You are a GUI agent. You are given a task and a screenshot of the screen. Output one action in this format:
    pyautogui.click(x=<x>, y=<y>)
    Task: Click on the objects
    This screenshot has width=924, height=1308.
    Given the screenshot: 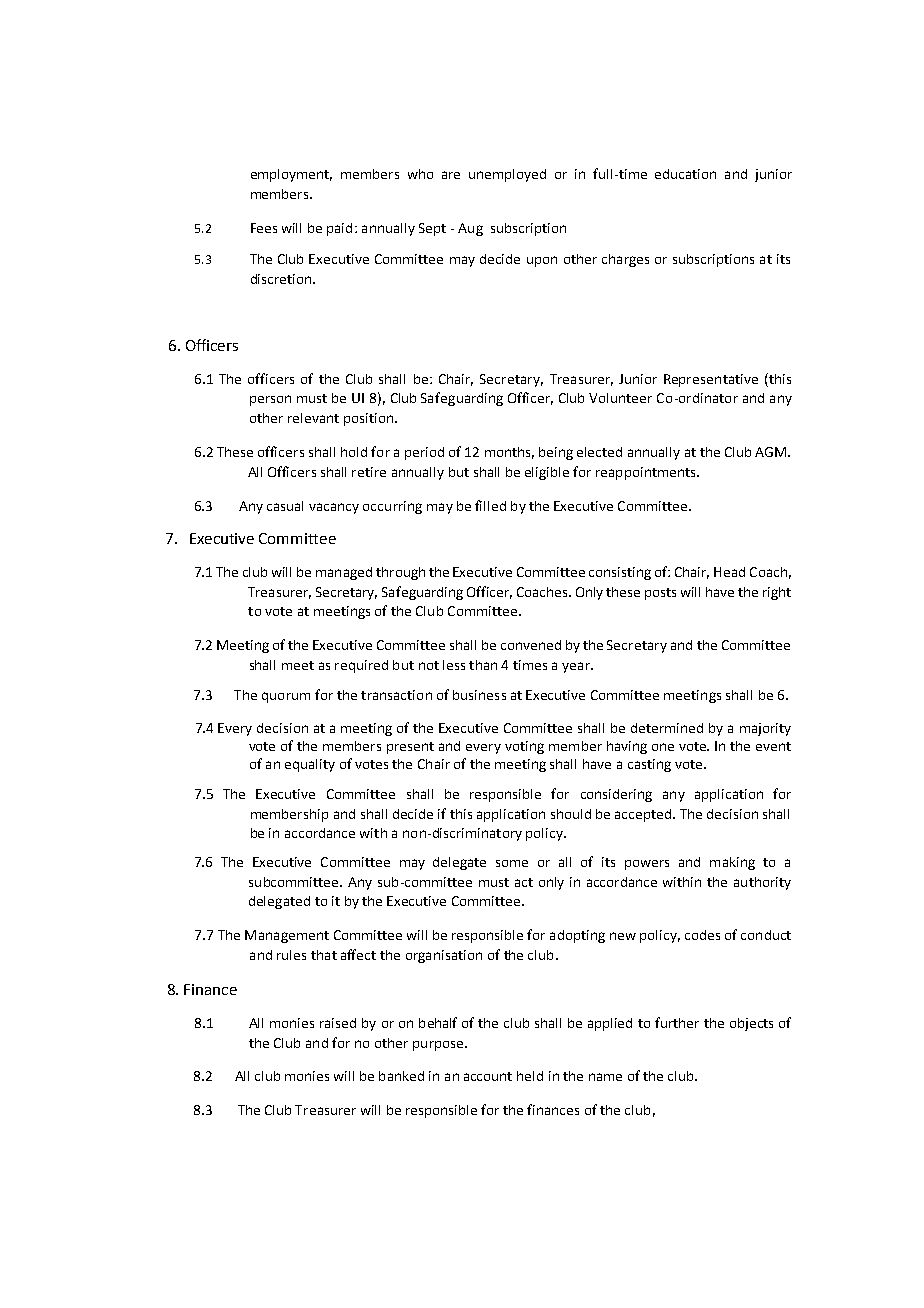 What is the action you would take?
    pyautogui.click(x=751, y=1024)
